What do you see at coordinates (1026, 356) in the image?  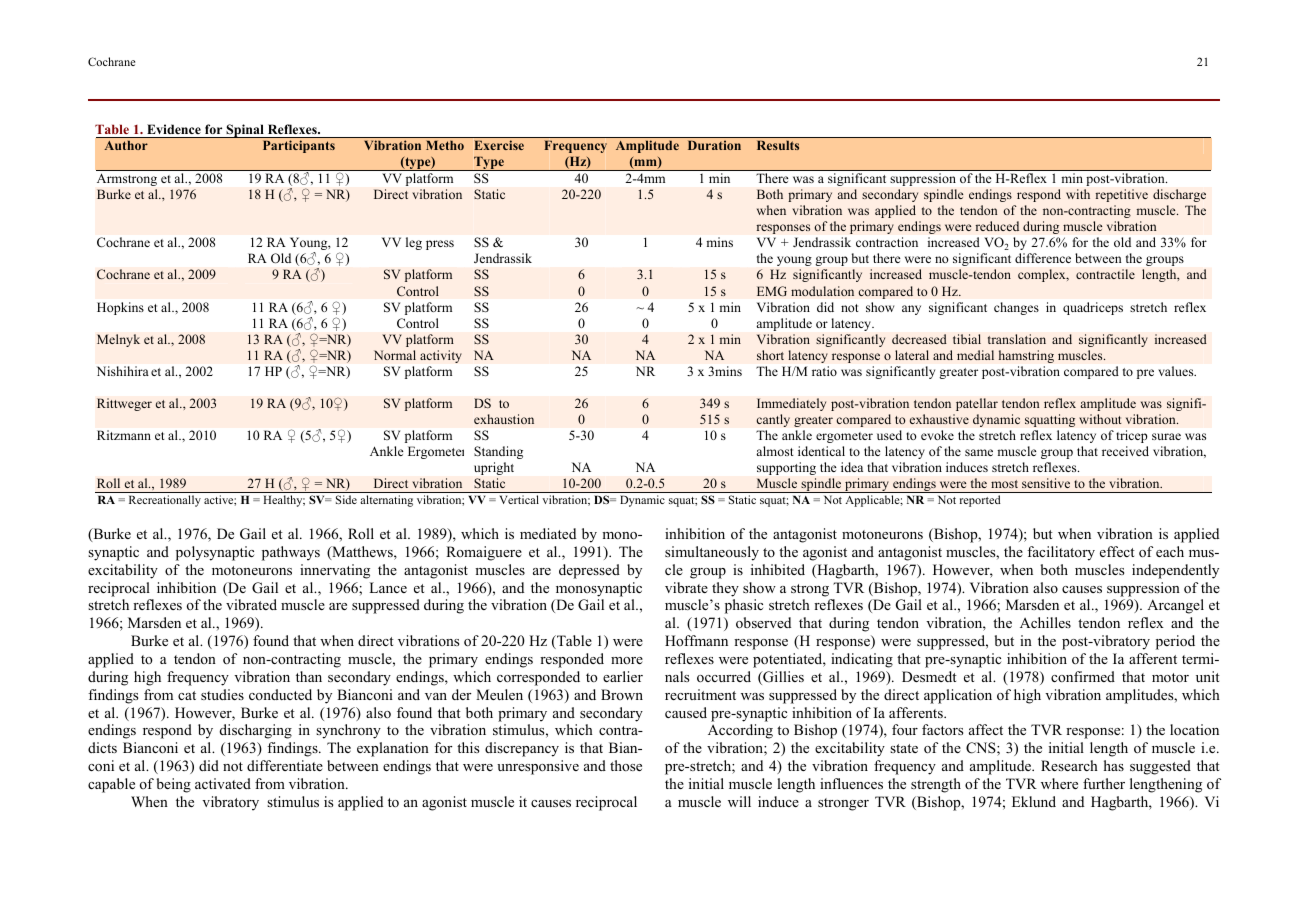 I see `hamstring` at bounding box center [1026, 356].
